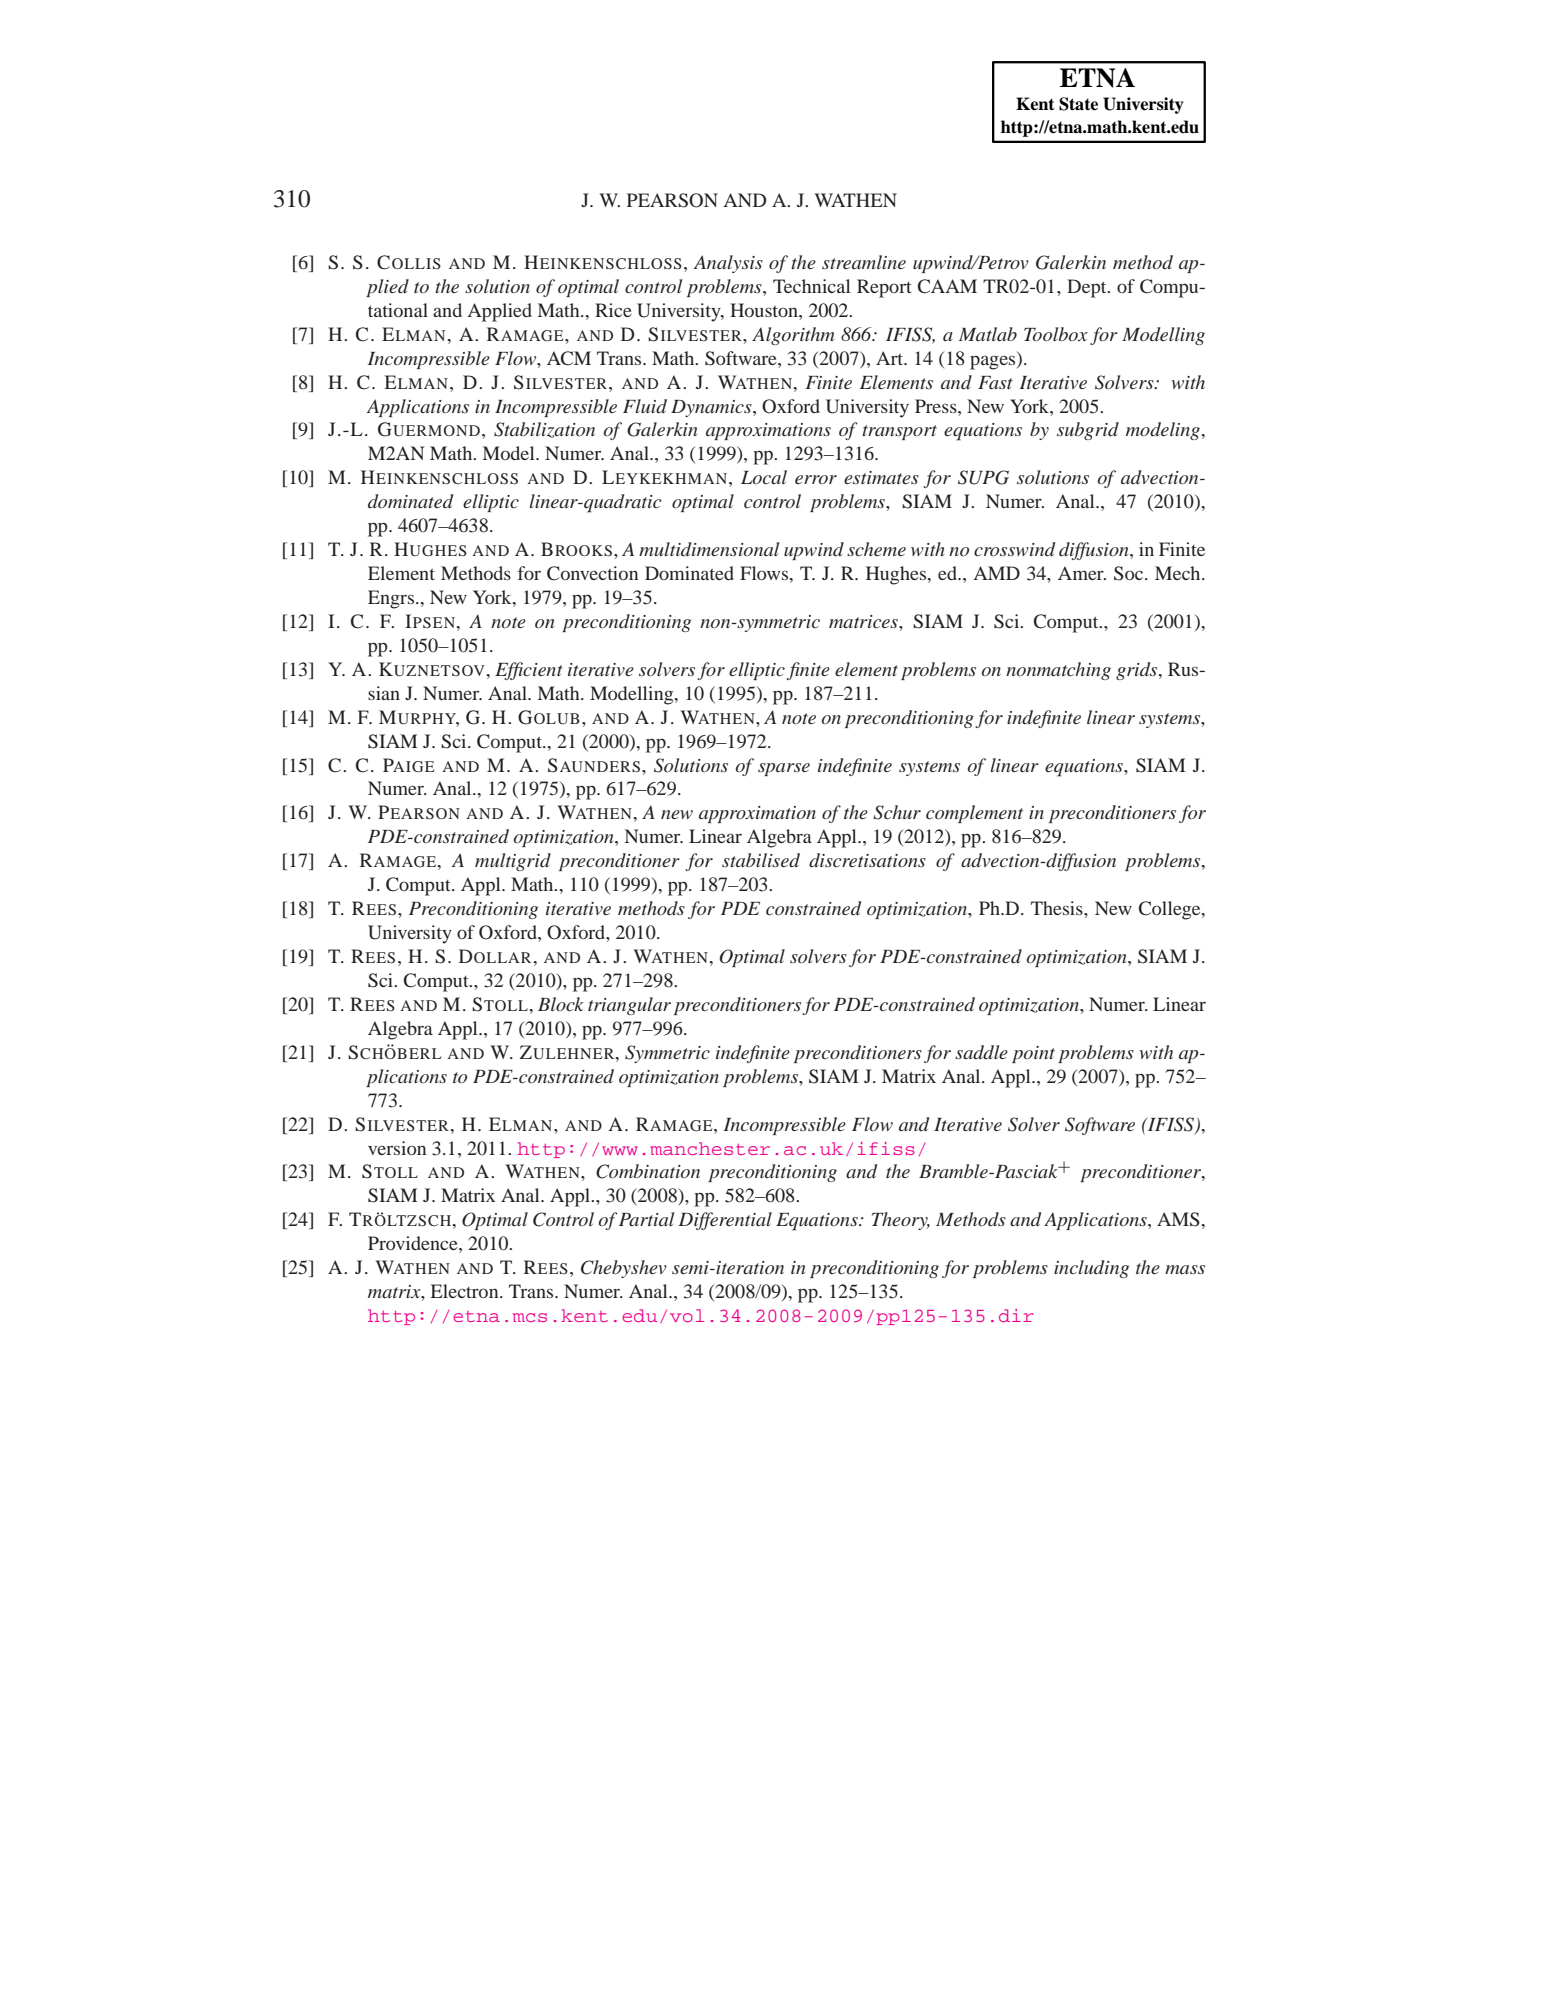 The height and width of the screenshot is (2003, 1547). I want to click on Efficient, so click(529, 671).
